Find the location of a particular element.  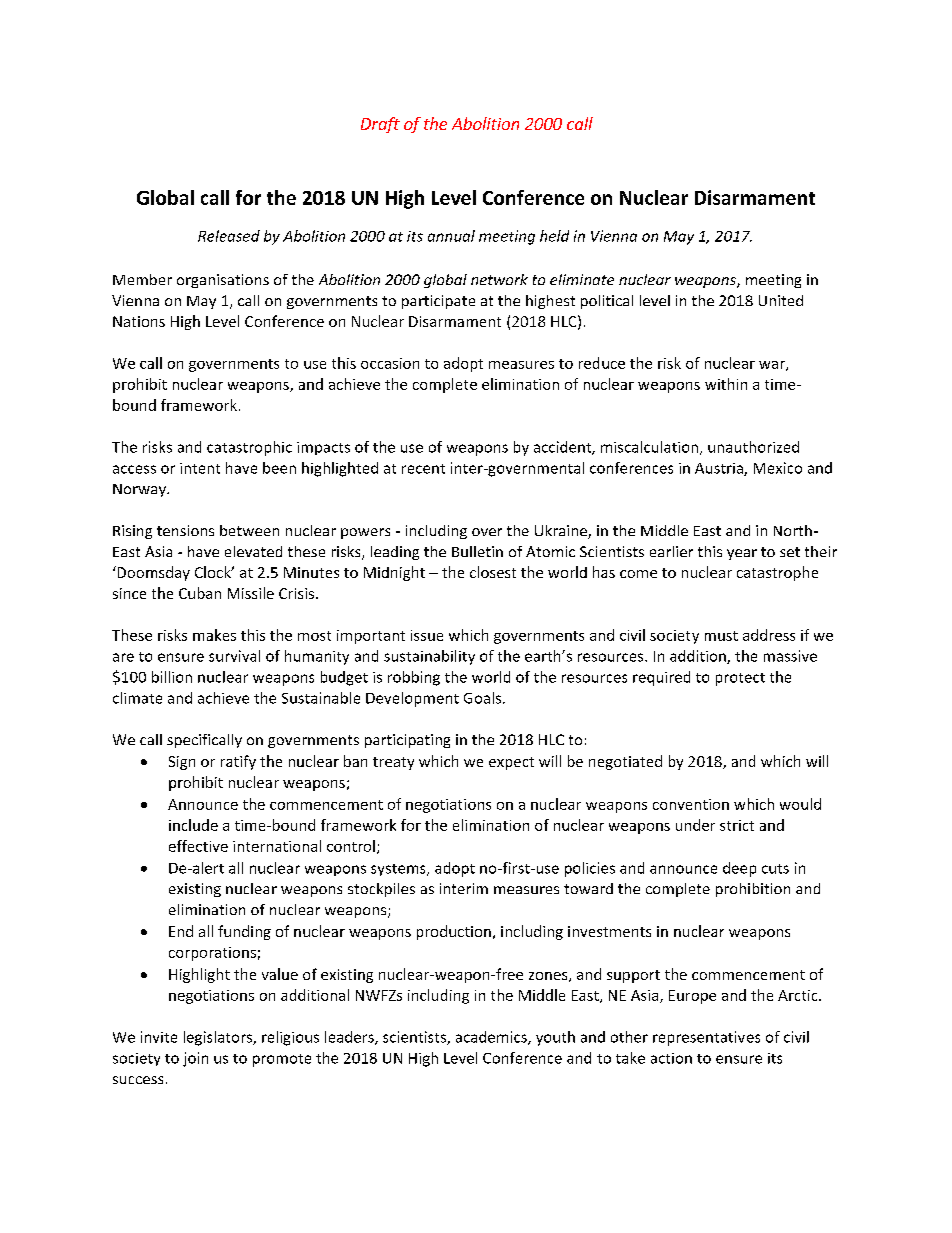

tensions is located at coordinates (185, 530).
